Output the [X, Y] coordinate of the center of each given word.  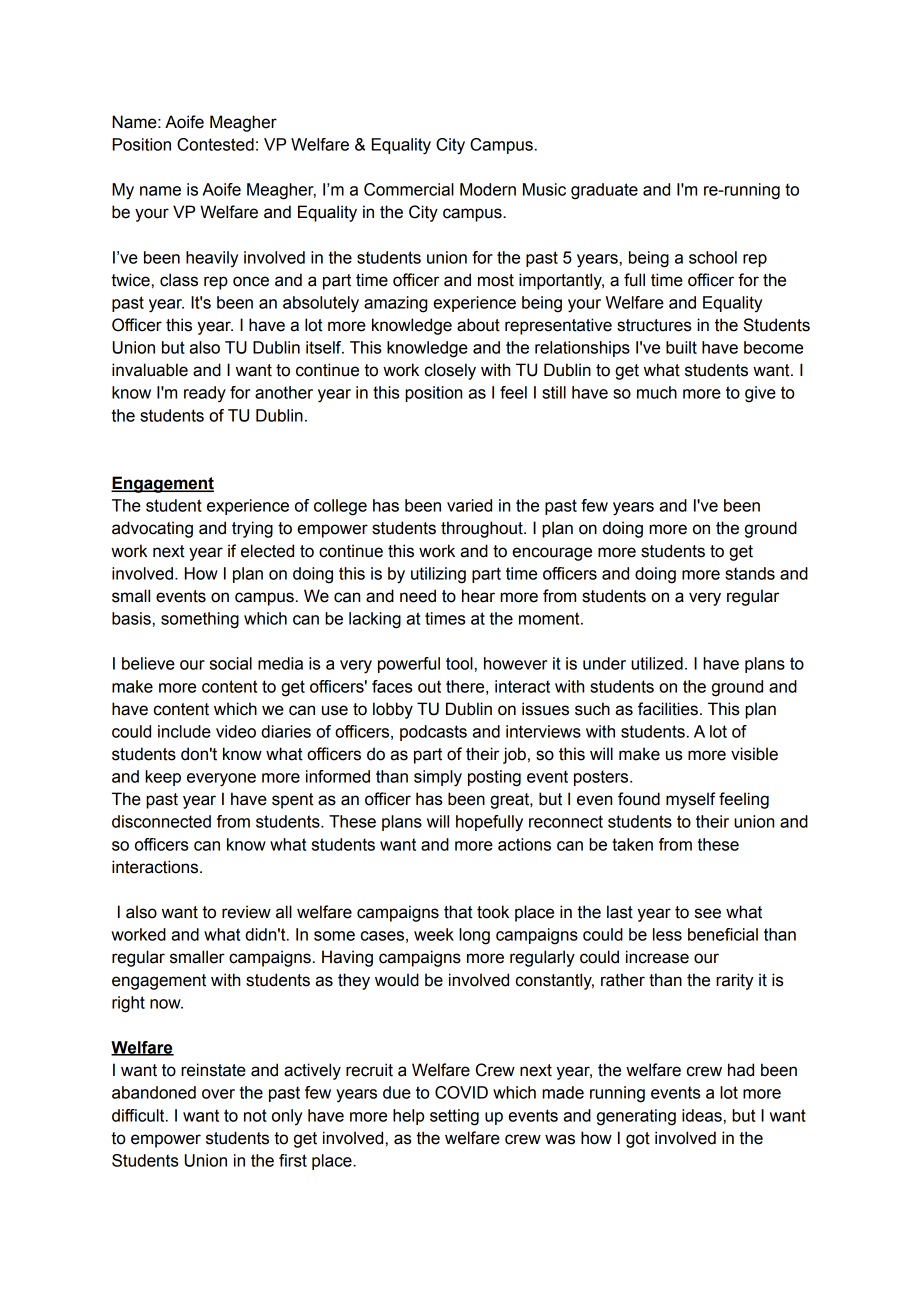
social [231, 663]
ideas [702, 1115]
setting [454, 1117]
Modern [488, 189]
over [218, 1094]
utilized [657, 663]
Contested [215, 144]
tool [459, 663]
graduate [604, 191]
